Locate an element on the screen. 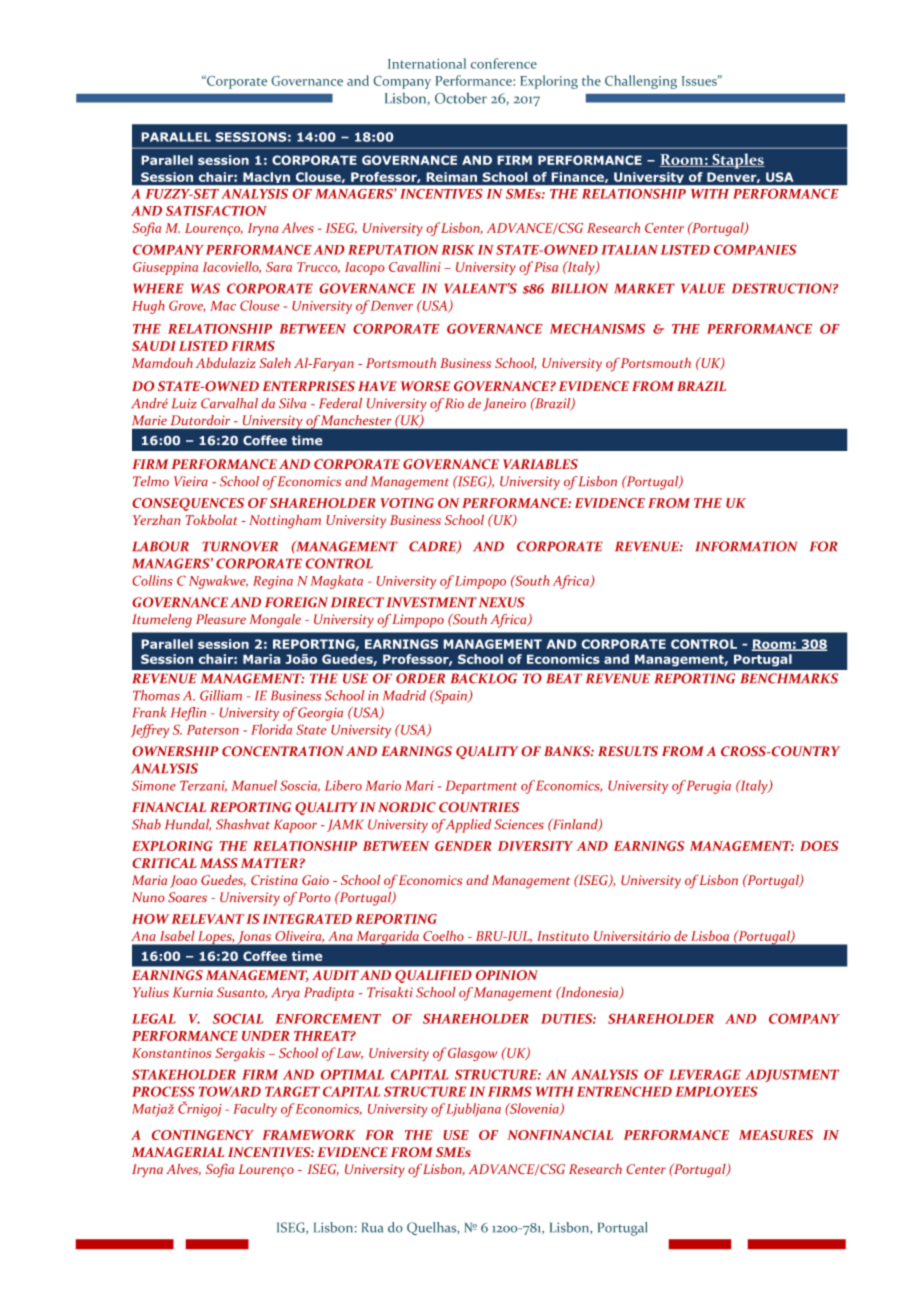 The height and width of the screenshot is (1308, 924). BACKLOG is located at coordinates (484, 678).
